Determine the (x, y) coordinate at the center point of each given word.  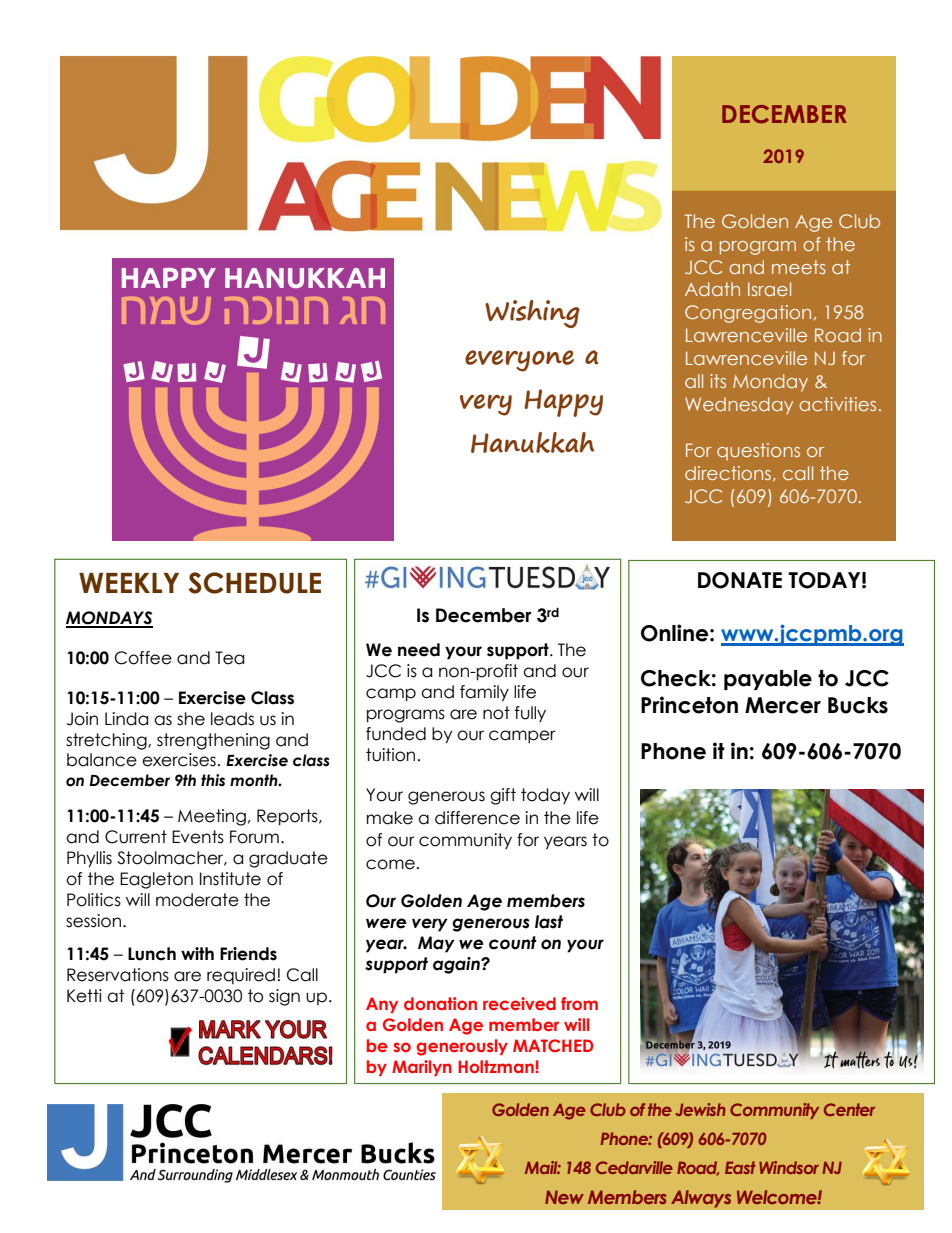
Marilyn (422, 1068)
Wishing (532, 314)
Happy (563, 403)
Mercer (783, 705)
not (496, 713)
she (191, 719)
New (564, 1197)
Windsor (789, 1167)
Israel (769, 289)
